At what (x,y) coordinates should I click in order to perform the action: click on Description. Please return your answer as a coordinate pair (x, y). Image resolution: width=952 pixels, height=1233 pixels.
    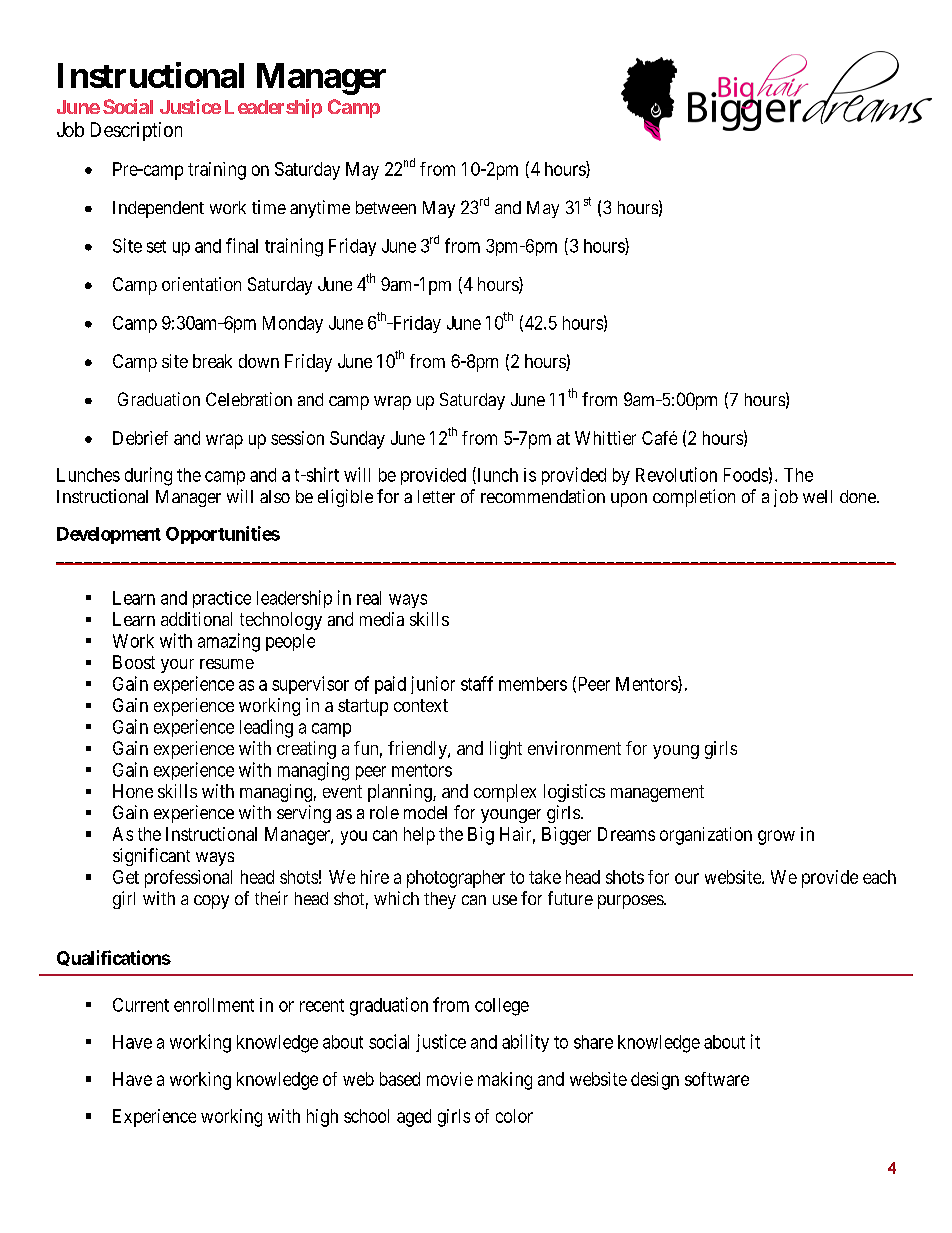
    Looking at the image, I should click on (136, 131).
